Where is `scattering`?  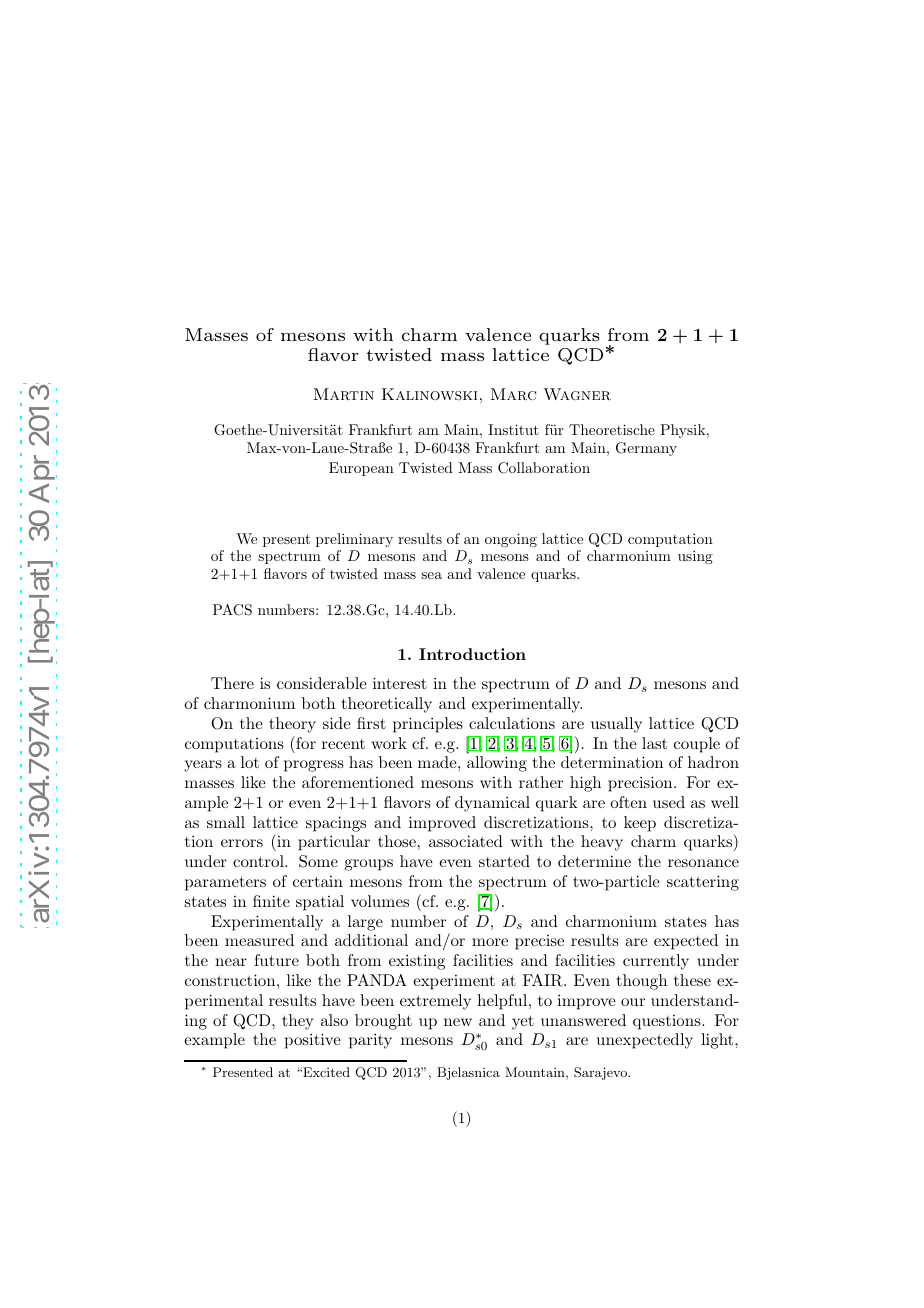
scattering is located at coordinates (703, 883).
